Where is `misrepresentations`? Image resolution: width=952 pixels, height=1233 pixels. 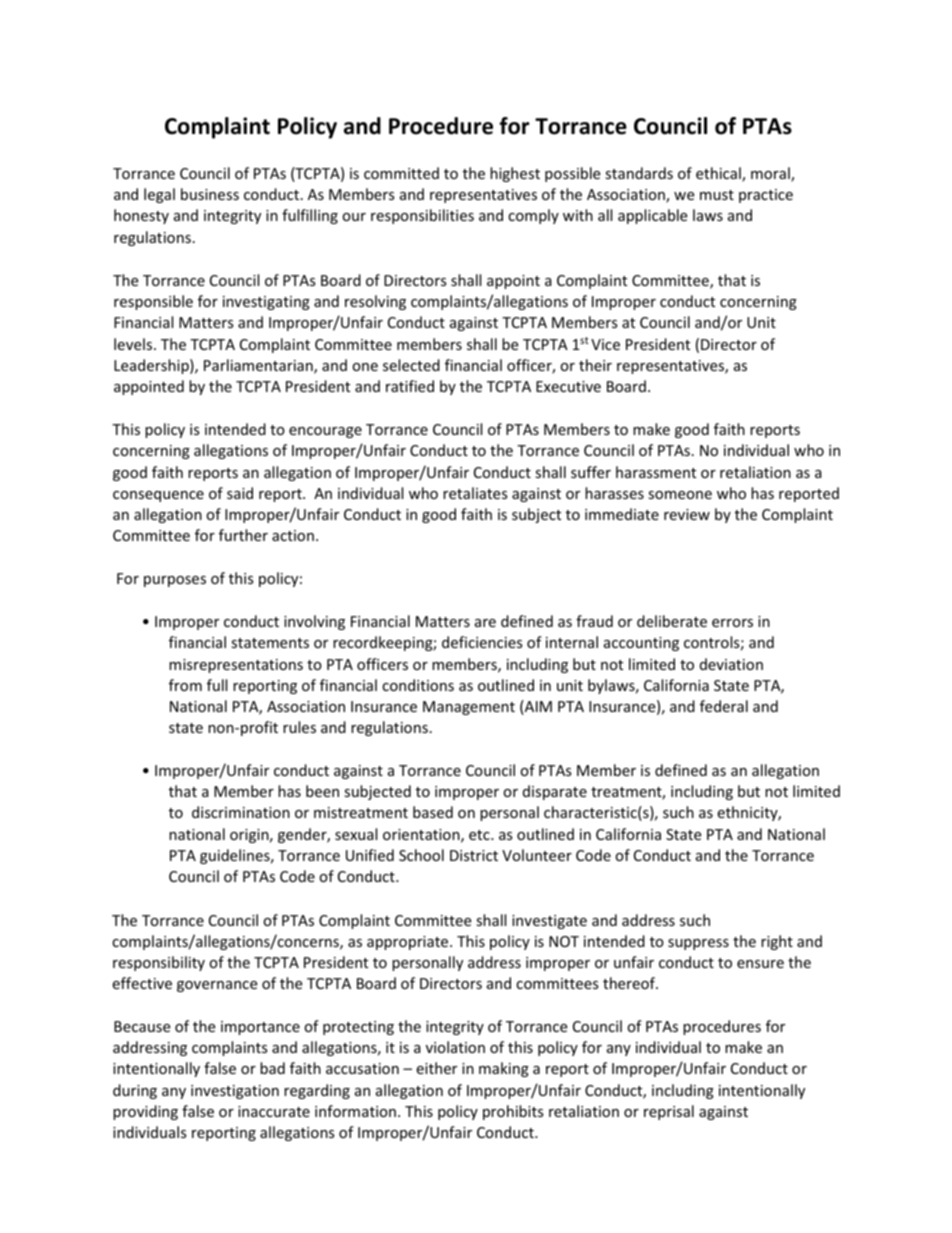
misrepresentations is located at coordinates (236, 666).
